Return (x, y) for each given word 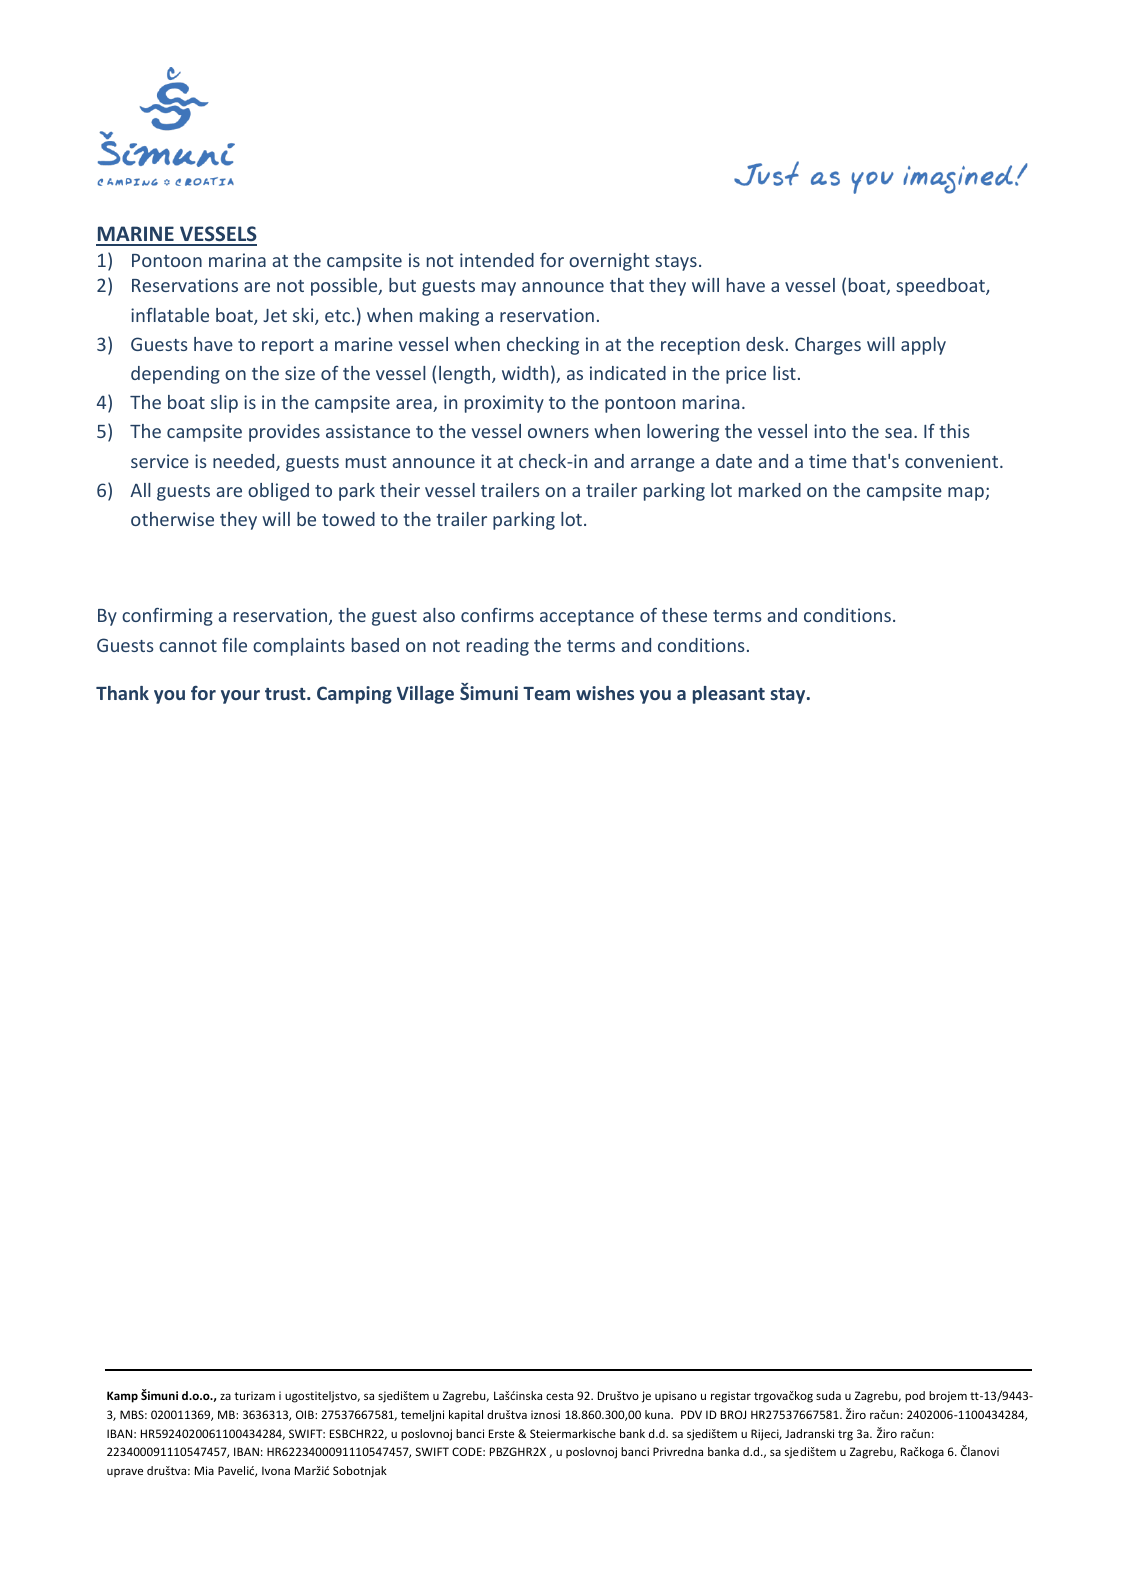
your (240, 697)
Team (546, 693)
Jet (275, 315)
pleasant (729, 695)
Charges (828, 346)
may (499, 289)
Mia (204, 1470)
